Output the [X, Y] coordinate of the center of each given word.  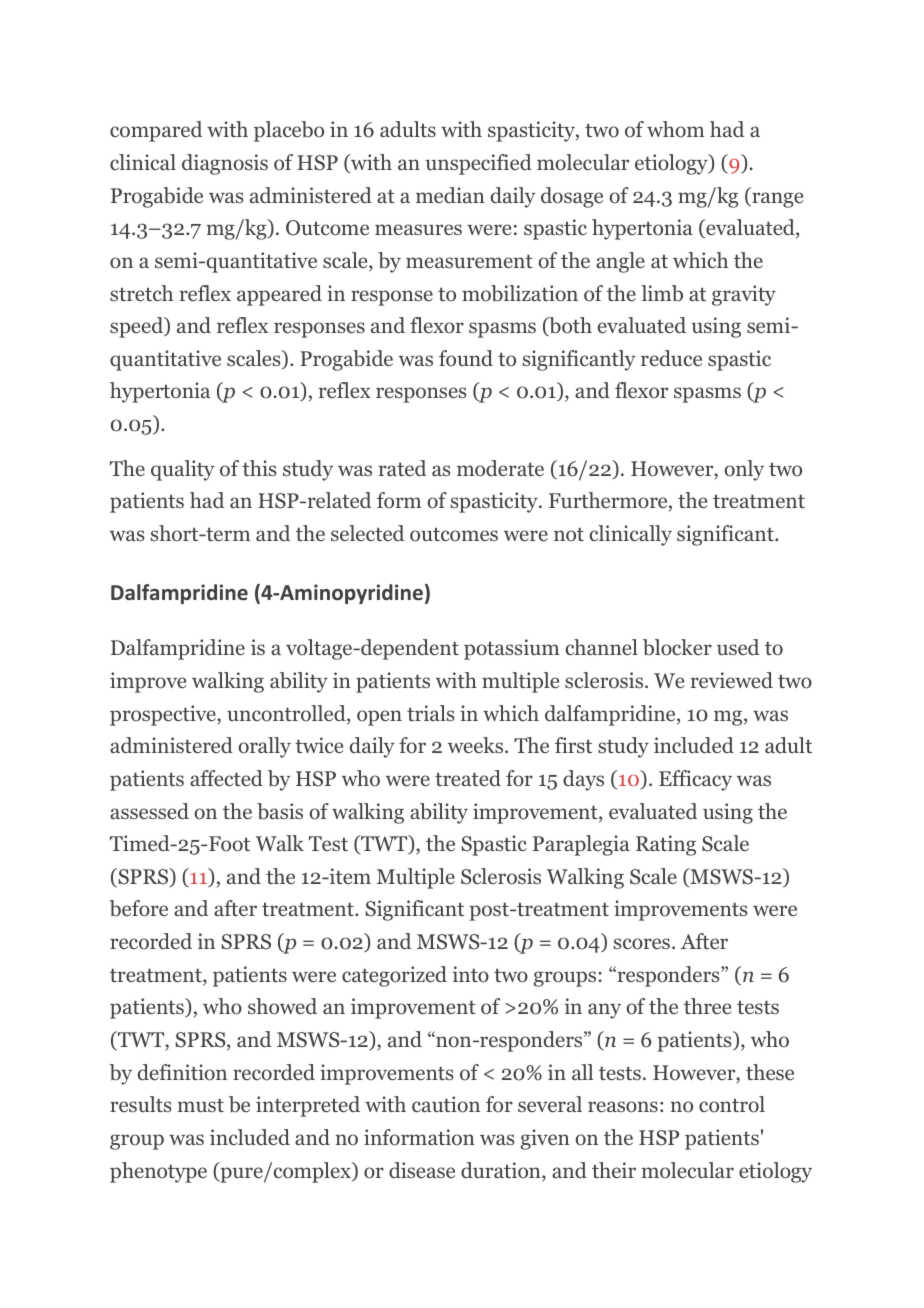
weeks [477, 745]
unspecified [478, 164]
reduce [671, 358]
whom [676, 129]
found [466, 358]
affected [226, 778]
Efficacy [695, 780]
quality [182, 470]
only [744, 470]
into [471, 974]
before [138, 908]
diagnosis [225, 164]
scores [642, 944]
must [200, 1105]
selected [367, 533]
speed [138, 327]
